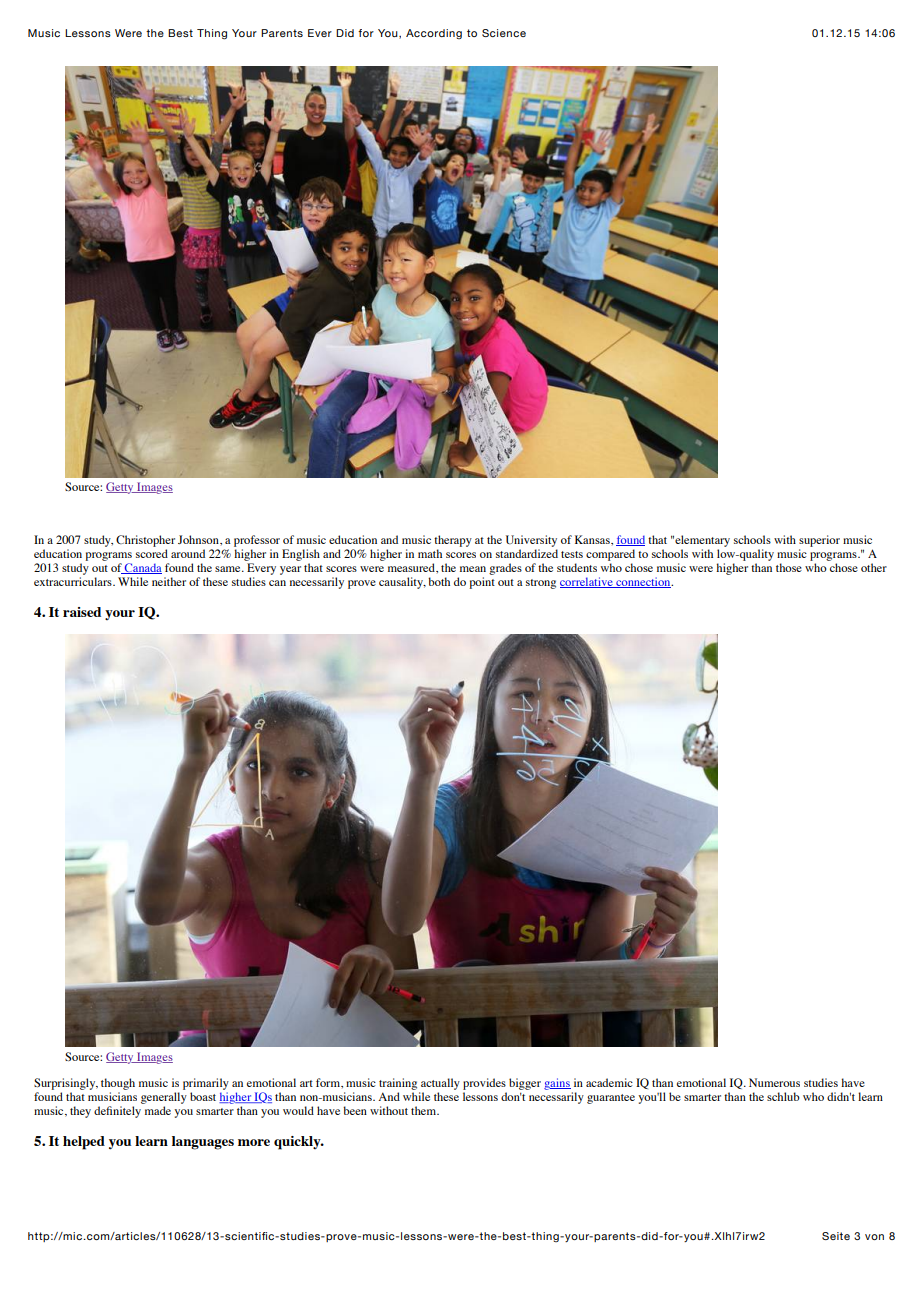 The height and width of the image is (1308, 924). I want to click on those, so click(789, 567).
